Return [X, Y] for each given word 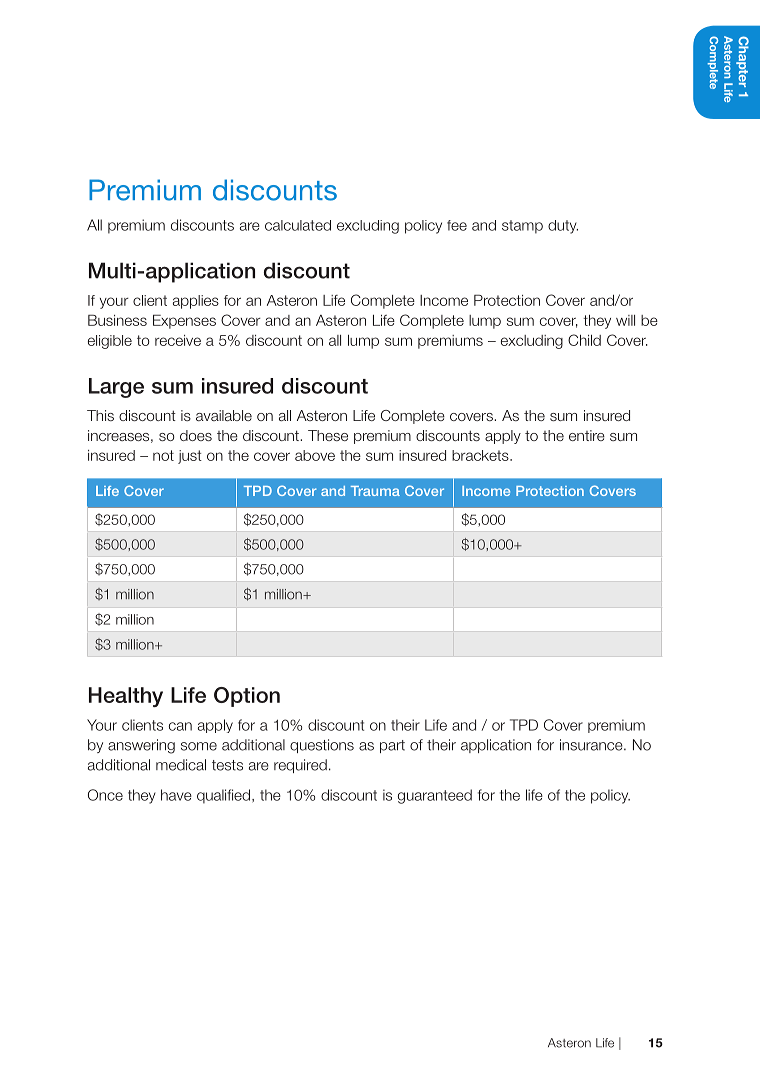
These [328, 435]
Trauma [375, 491]
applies [196, 302]
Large [116, 388]
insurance [592, 745]
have [176, 795]
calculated [298, 225]
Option [247, 697]
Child [584, 340]
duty [563, 227]
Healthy [126, 697]
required [300, 766]
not [163, 455]
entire [587, 435]
